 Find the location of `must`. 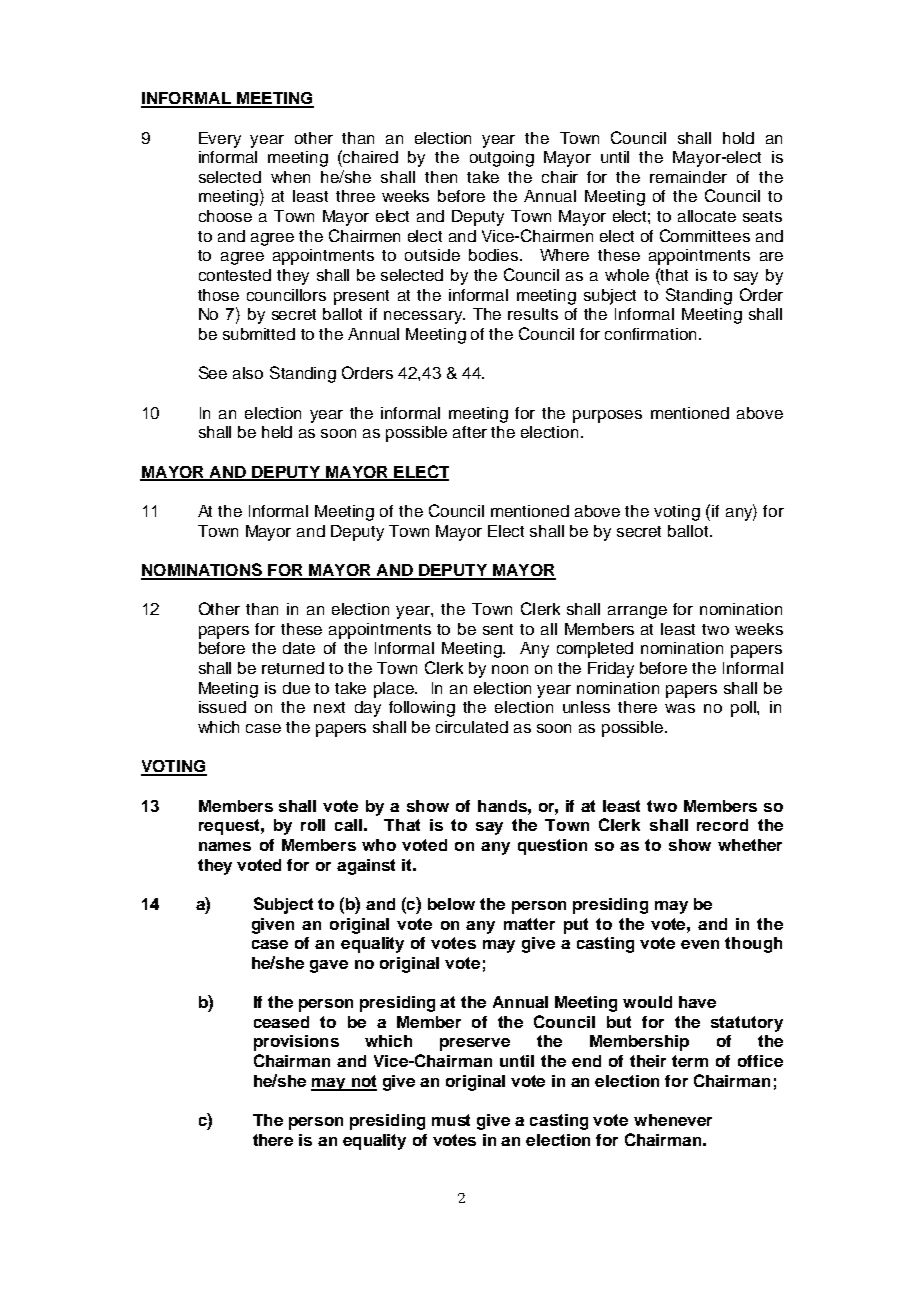

must is located at coordinates (451, 1120).
